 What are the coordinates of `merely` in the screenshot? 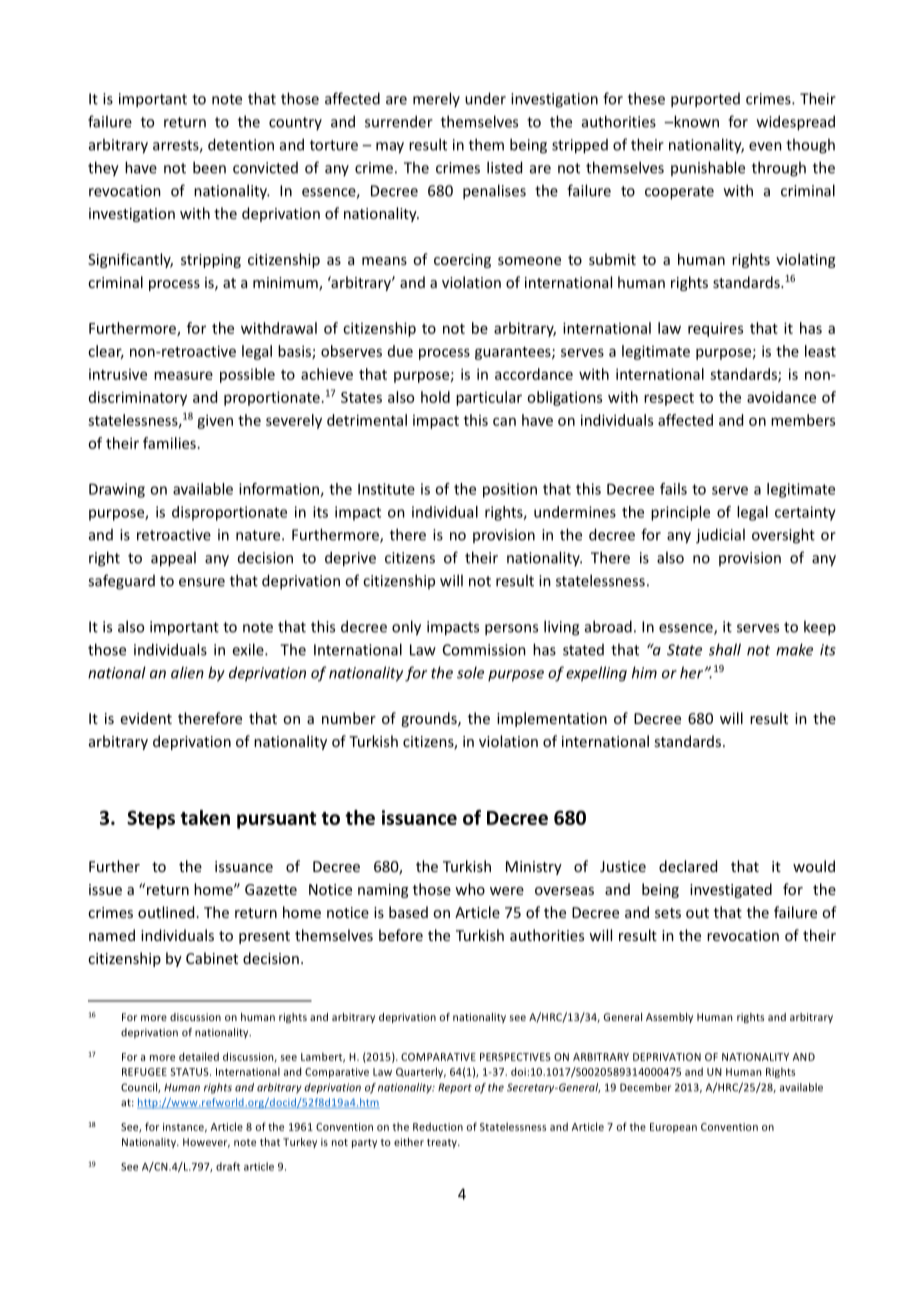 It's located at (436, 99).
